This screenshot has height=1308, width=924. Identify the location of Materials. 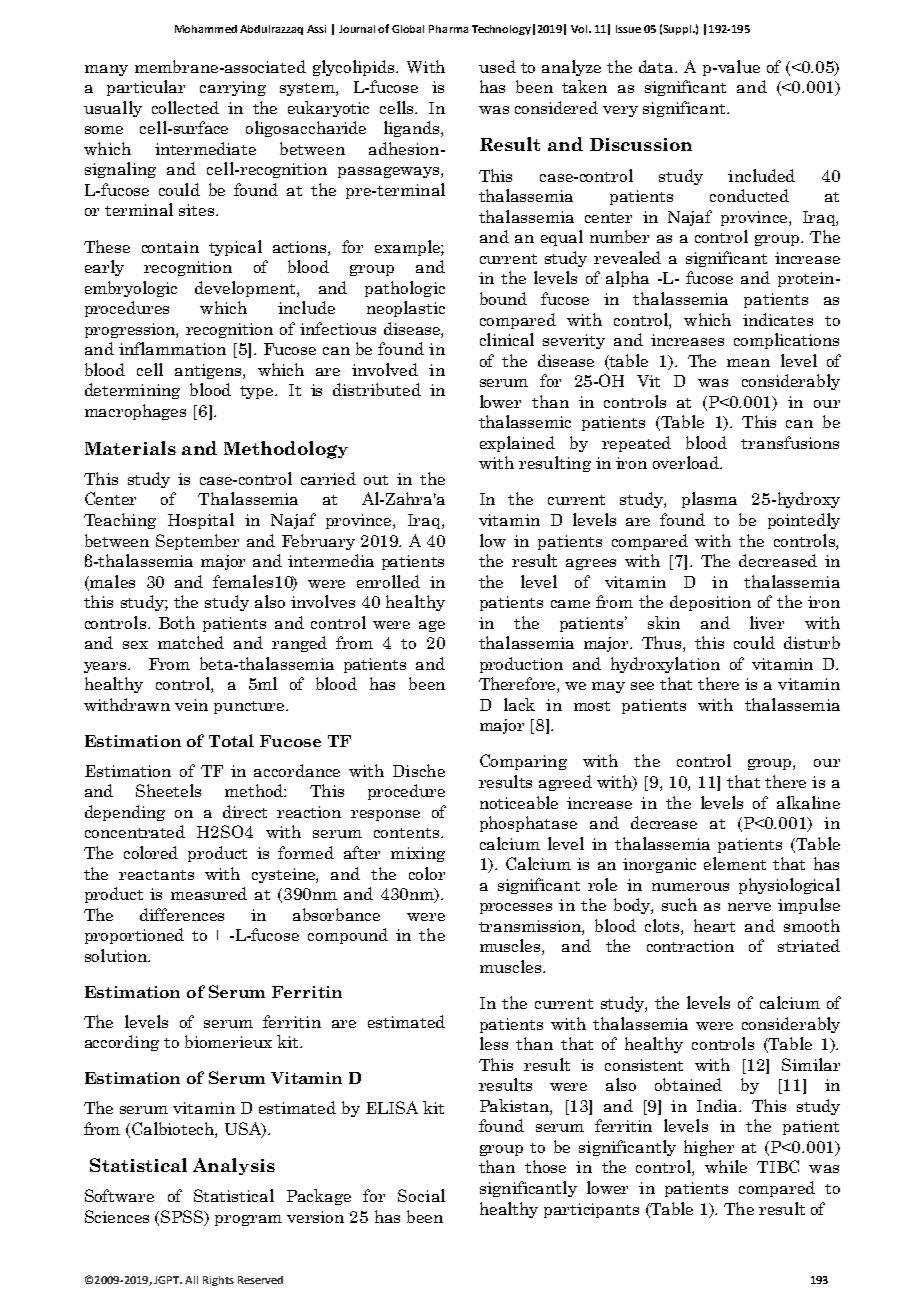
(130, 448).
